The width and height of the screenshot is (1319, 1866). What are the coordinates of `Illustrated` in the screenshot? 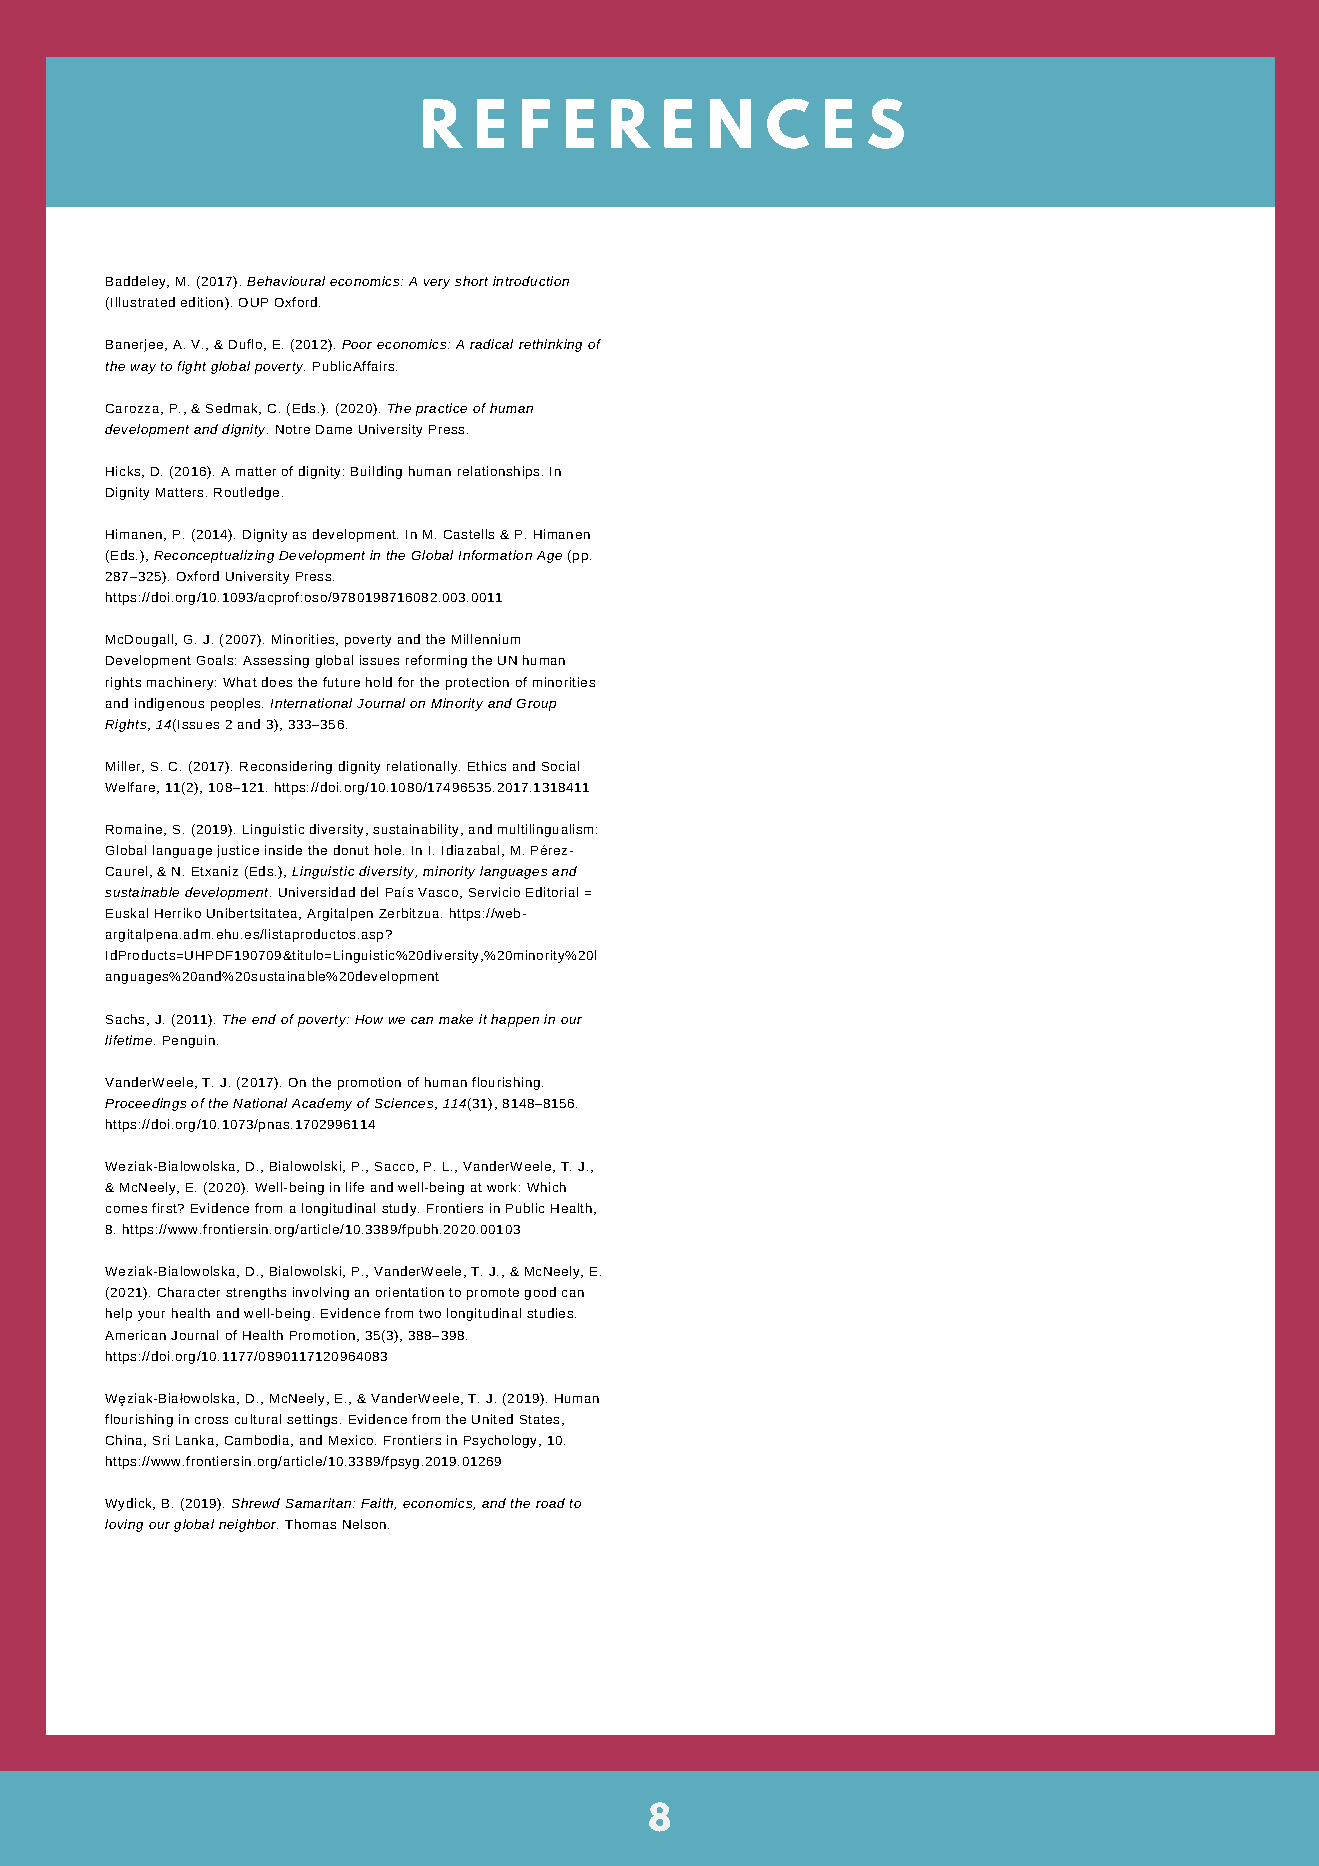 It's located at (143, 302).
